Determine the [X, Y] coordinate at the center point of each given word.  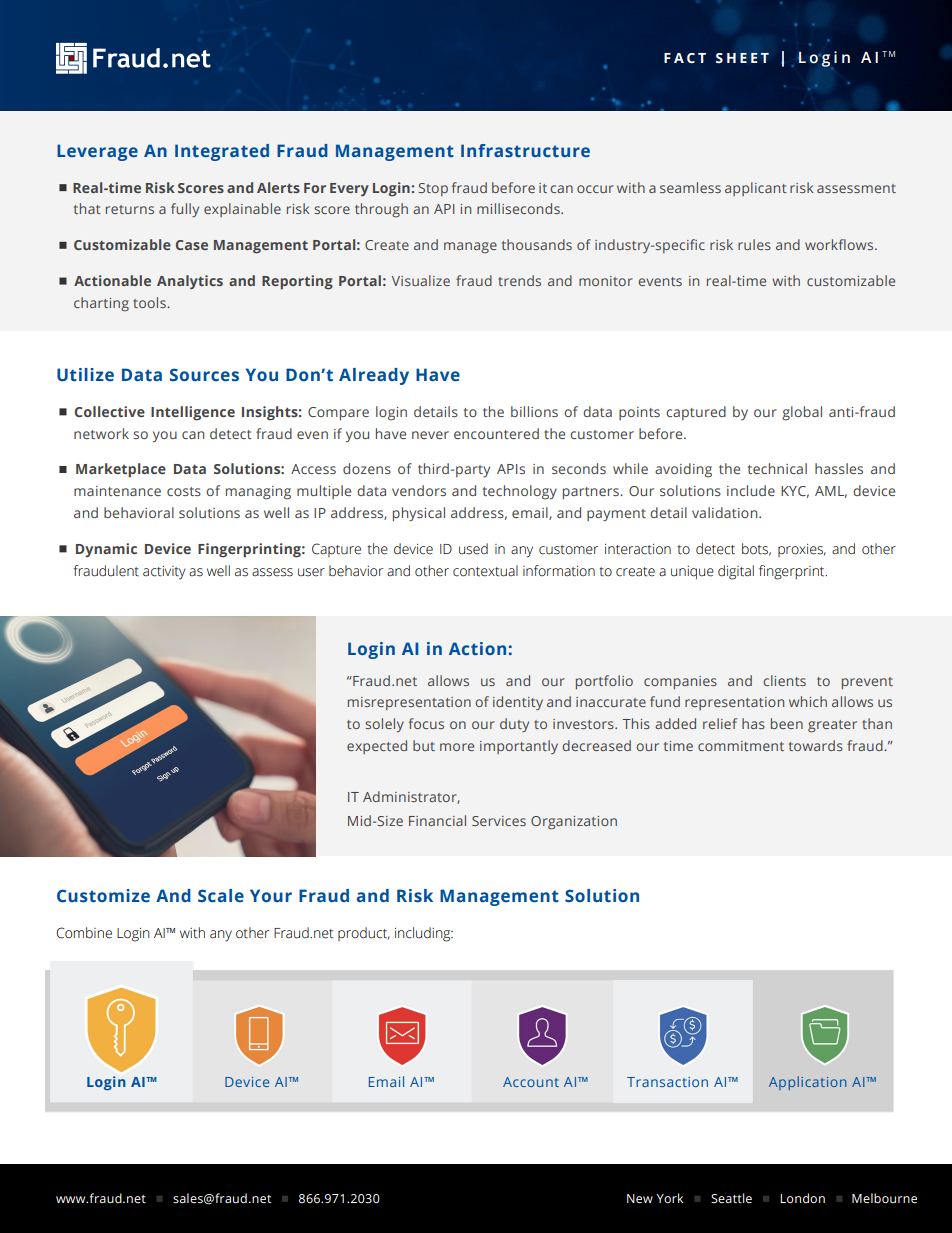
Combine [84, 933]
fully [185, 210]
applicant [756, 189]
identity [518, 703]
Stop [433, 189]
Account [531, 1082]
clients [784, 680]
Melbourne [884, 1198]
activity [164, 573]
